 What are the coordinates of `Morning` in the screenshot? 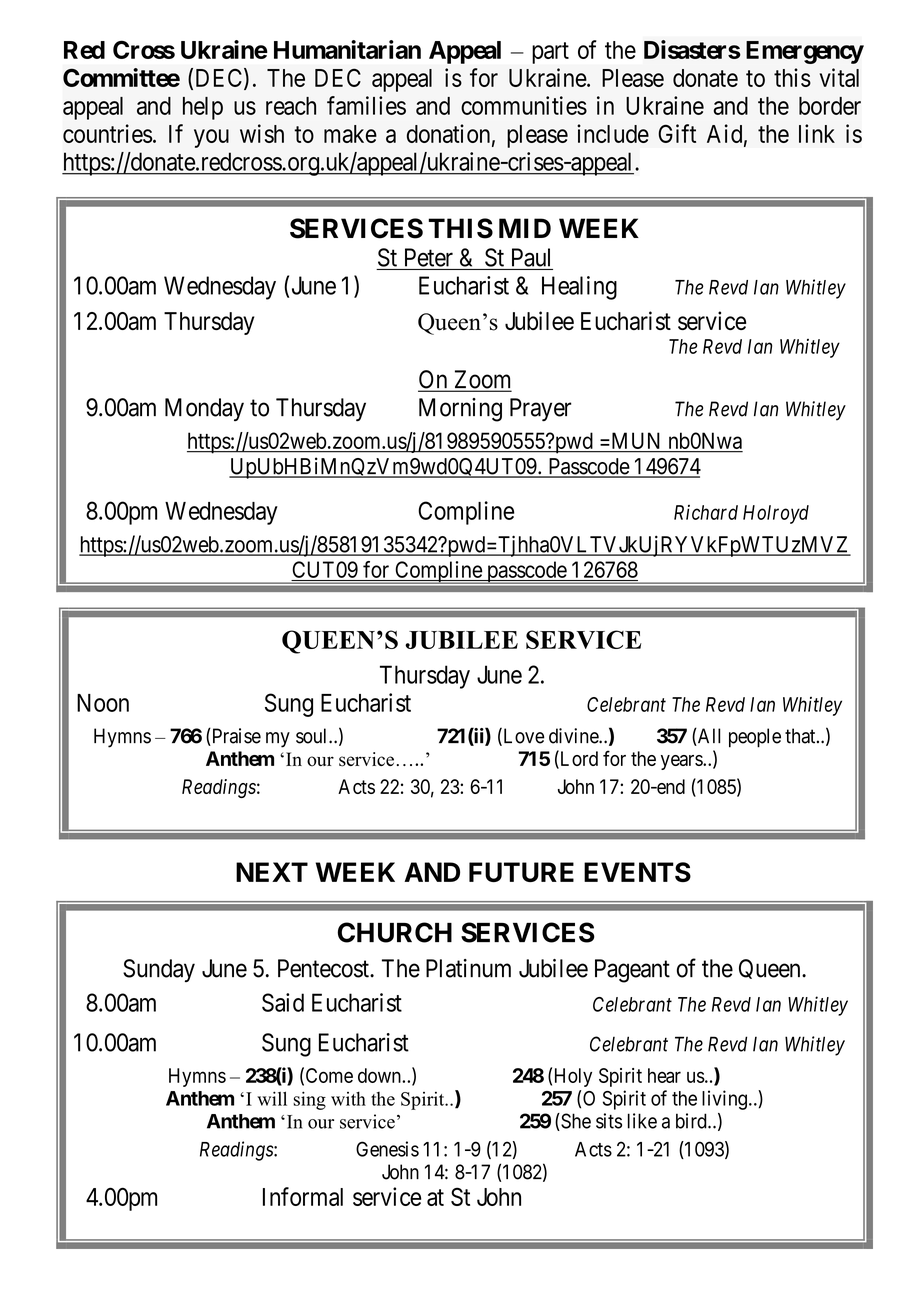 It's located at (460, 410).
